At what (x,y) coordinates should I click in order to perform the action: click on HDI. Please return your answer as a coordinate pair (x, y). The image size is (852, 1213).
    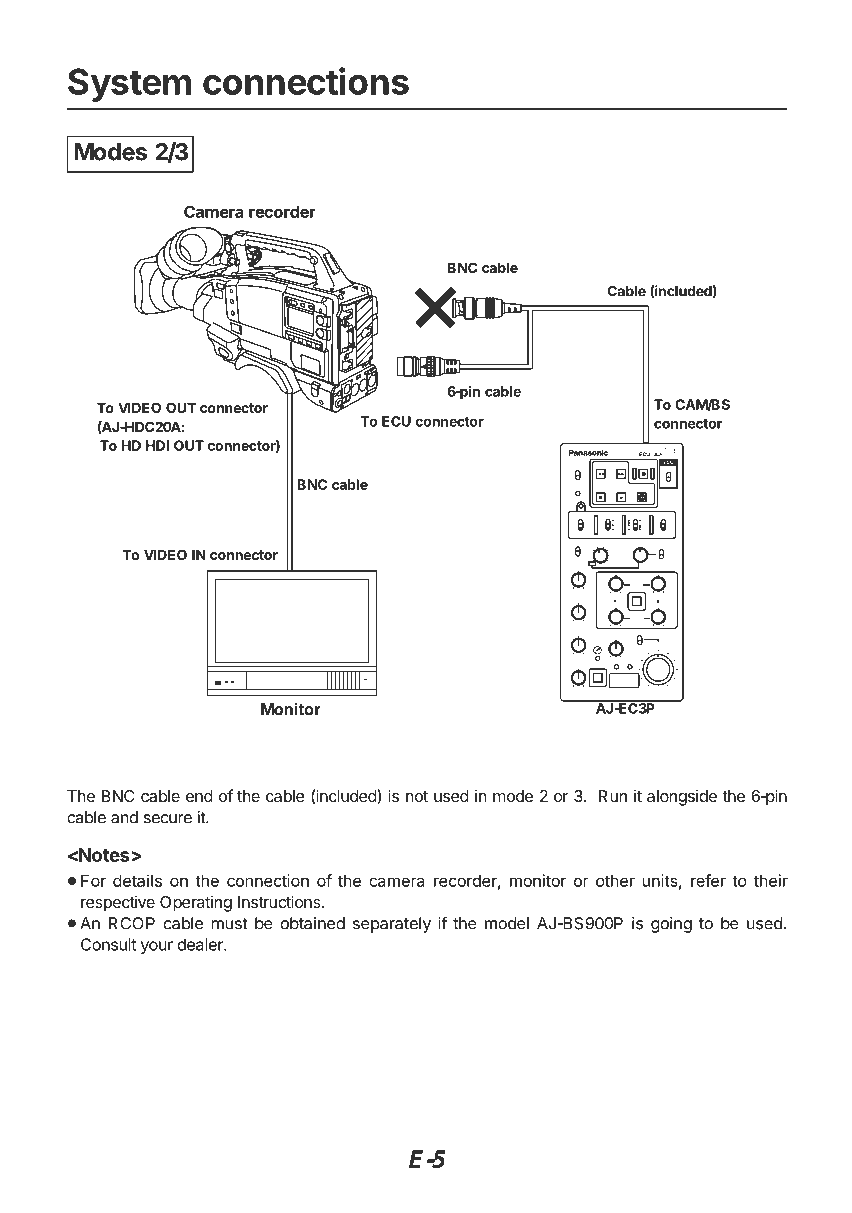
    Looking at the image, I should click on (157, 445).
